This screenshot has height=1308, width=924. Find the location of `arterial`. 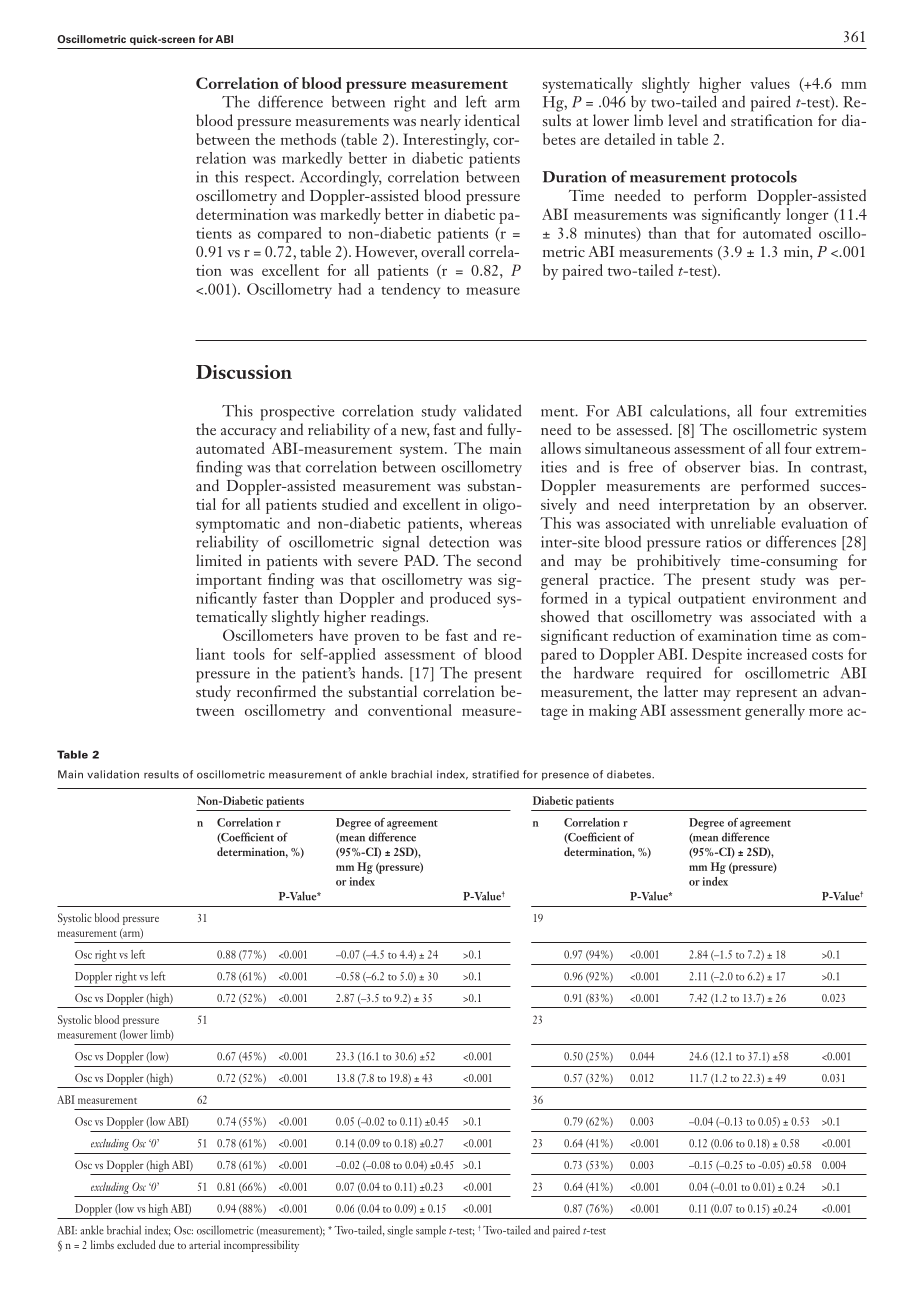

arterial is located at coordinates (204, 1244).
